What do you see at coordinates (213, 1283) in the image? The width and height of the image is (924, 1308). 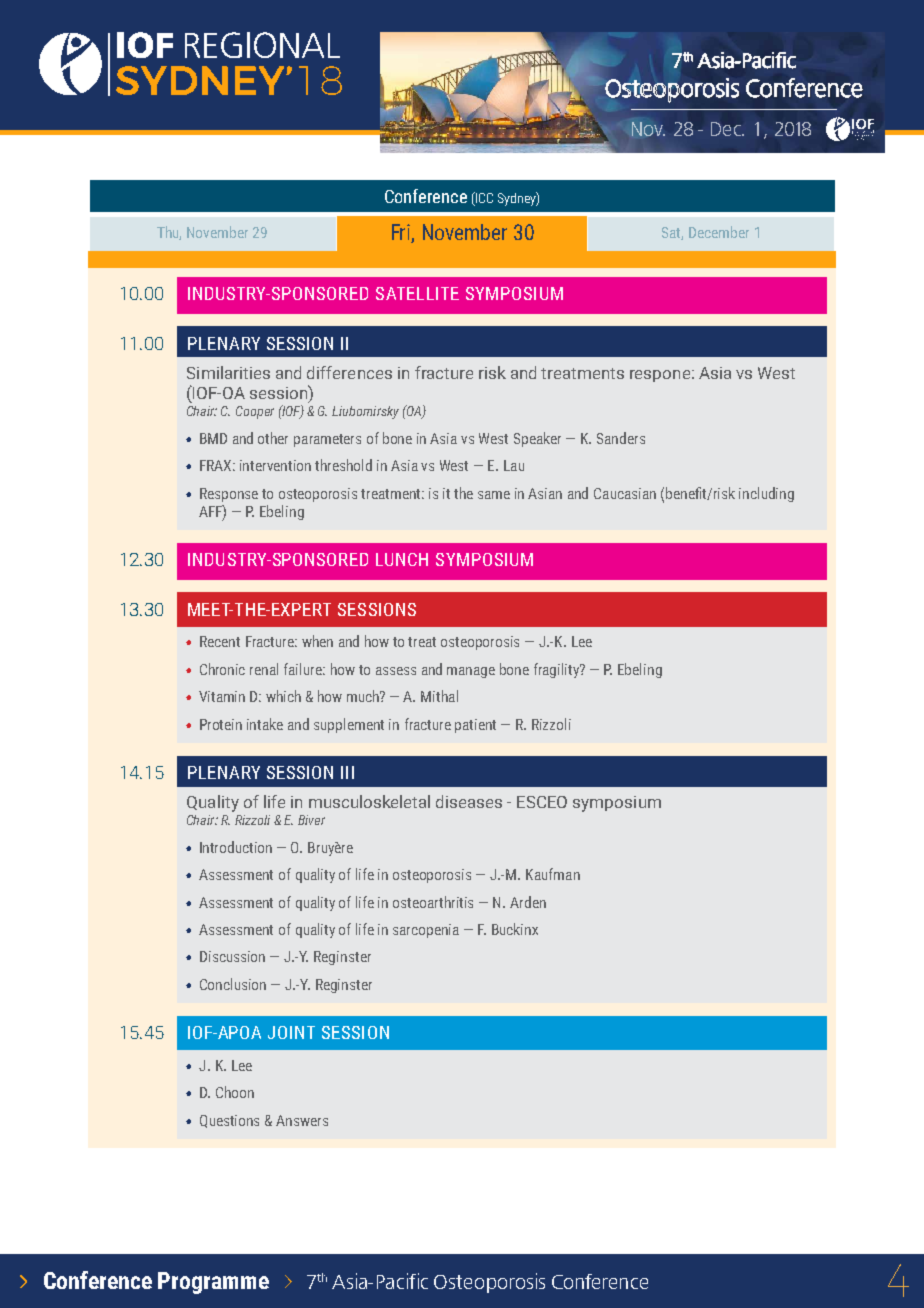 I see `Programme` at bounding box center [213, 1283].
